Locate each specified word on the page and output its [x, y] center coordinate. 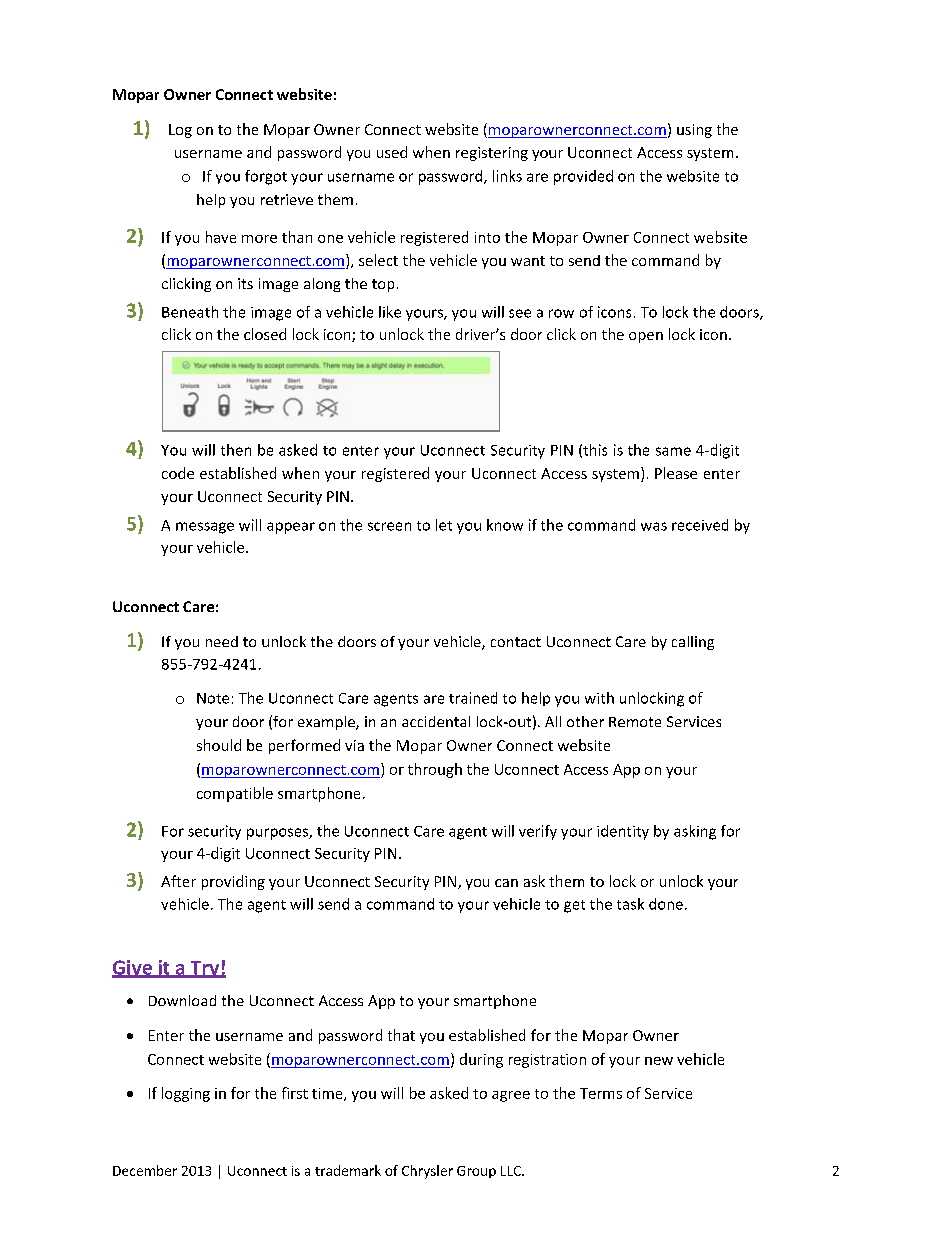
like [390, 312]
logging [186, 1094]
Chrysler [427, 1172]
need [222, 641]
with [599, 698]
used [392, 152]
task [630, 904]
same [673, 451]
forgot [266, 177]
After [178, 881]
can [506, 883]
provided [583, 177]
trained [473, 698]
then [236, 450]
